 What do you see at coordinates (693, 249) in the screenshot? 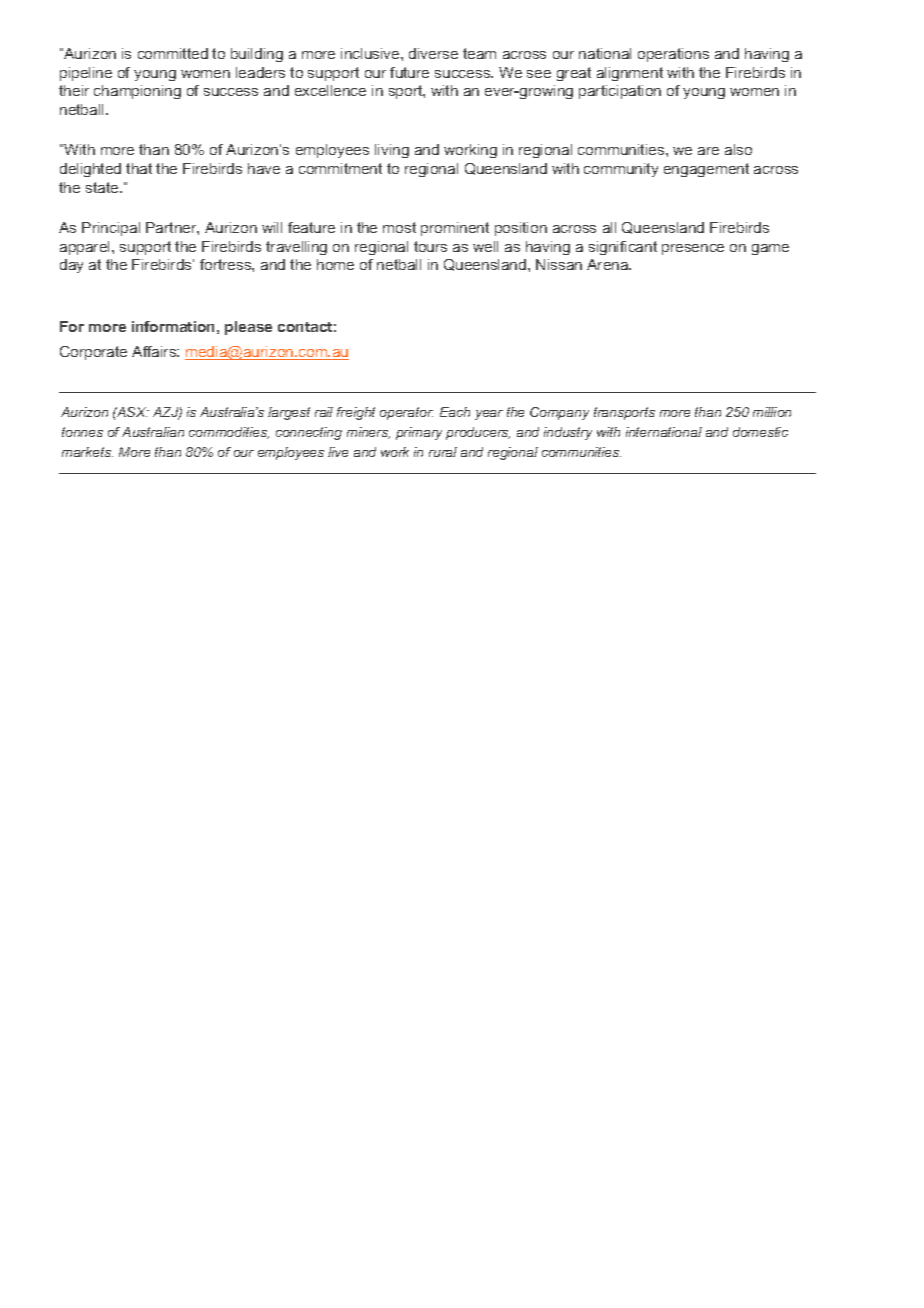
I see `presence` at bounding box center [693, 249].
